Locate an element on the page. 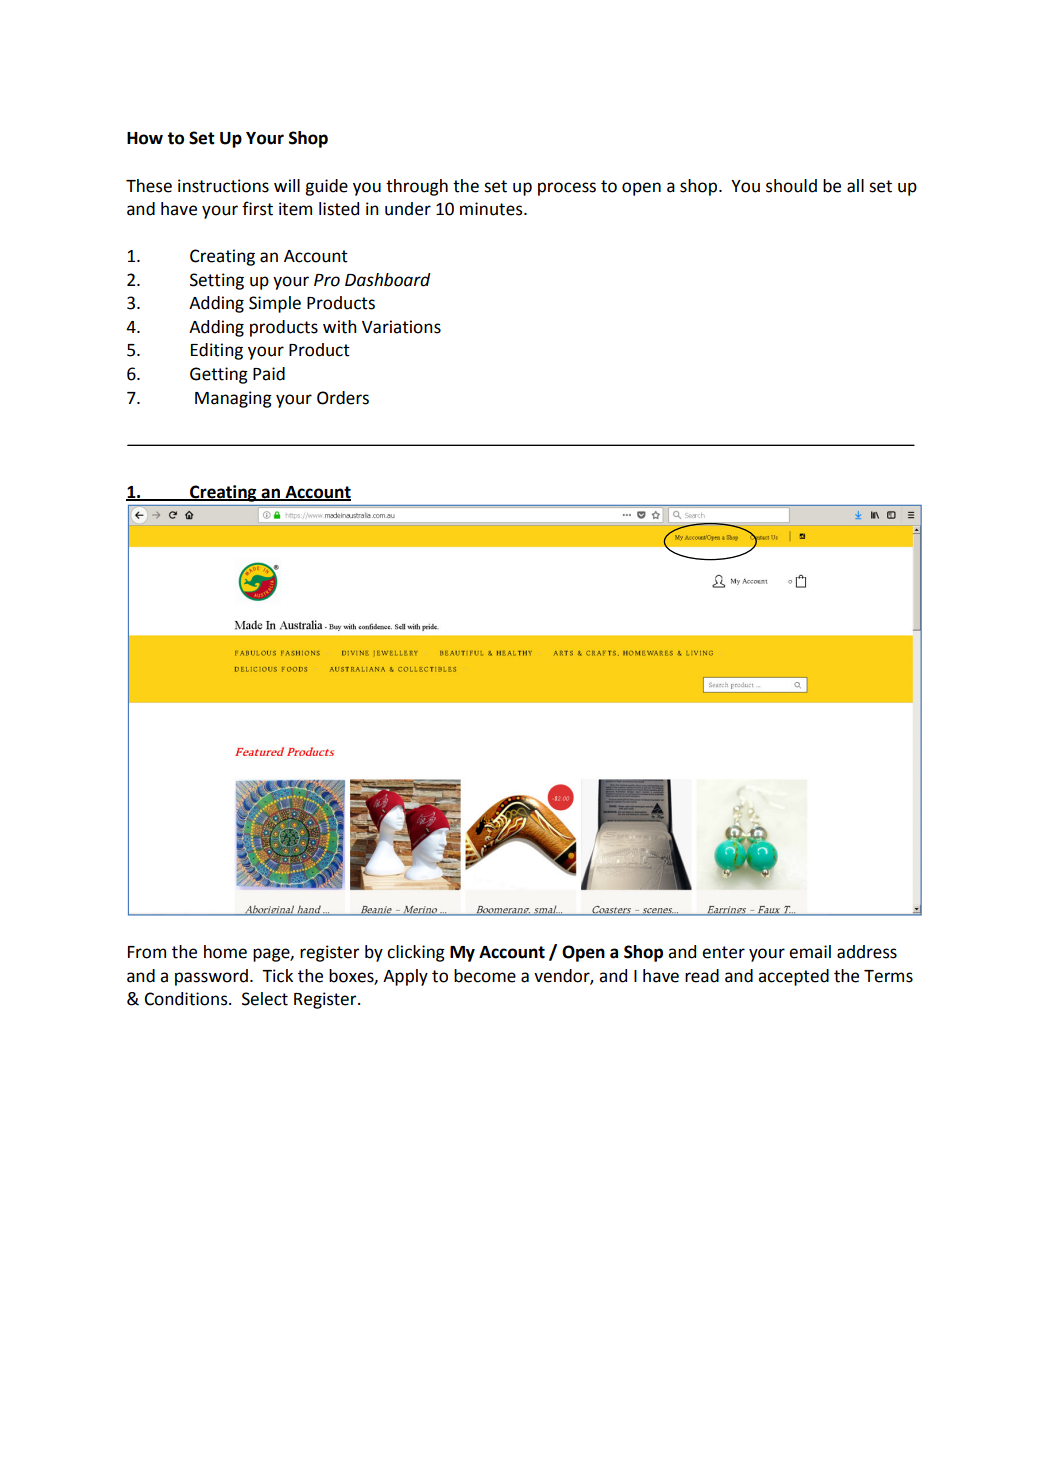 This image has width=1044, height=1477. password is located at coordinates (211, 977).
